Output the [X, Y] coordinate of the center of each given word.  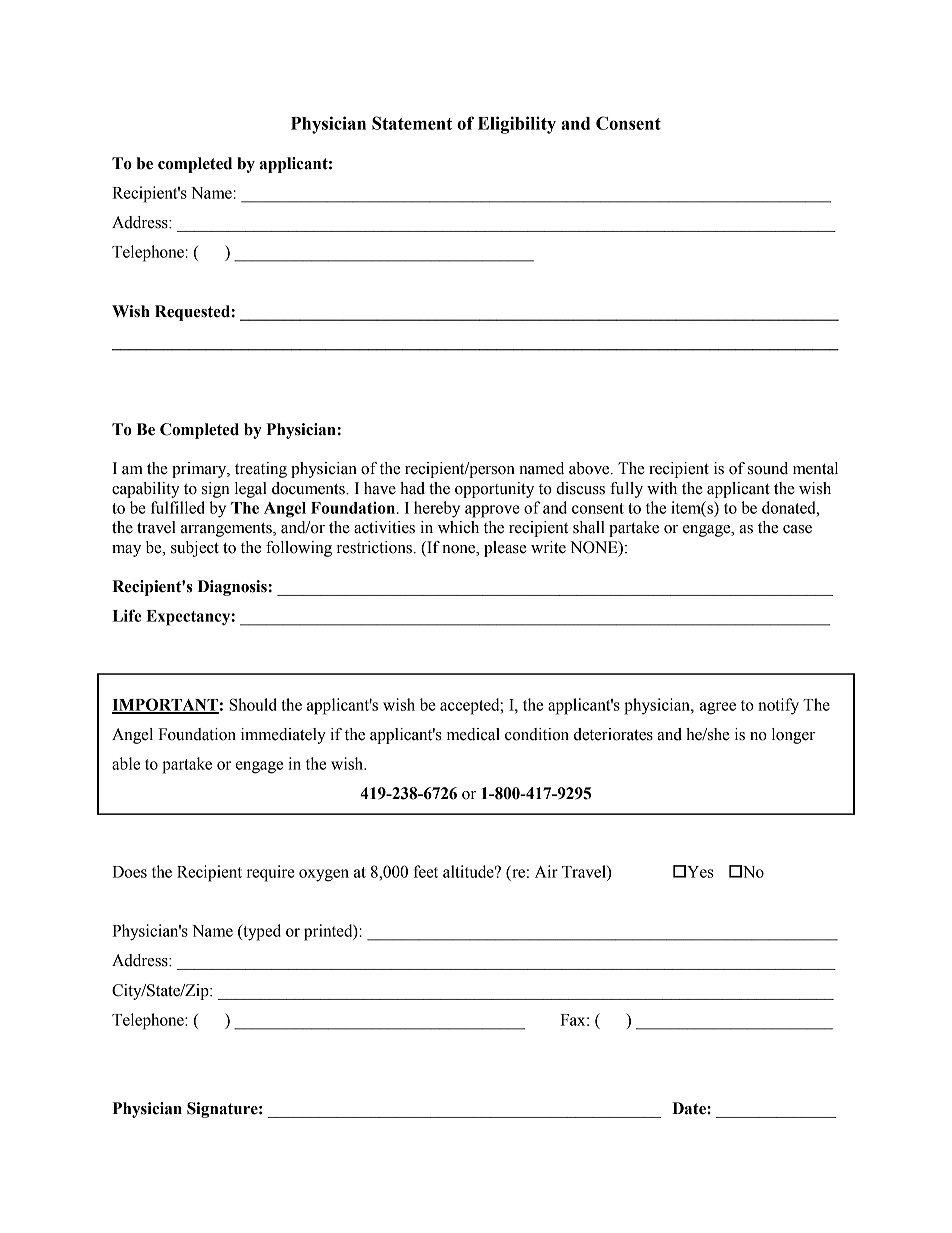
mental [815, 468]
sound [768, 468]
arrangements [227, 530]
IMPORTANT [165, 705]
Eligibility [517, 125]
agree [718, 708]
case [797, 529]
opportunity [494, 490]
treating [261, 470]
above [590, 468]
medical [473, 734]
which [458, 527]
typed [261, 932]
